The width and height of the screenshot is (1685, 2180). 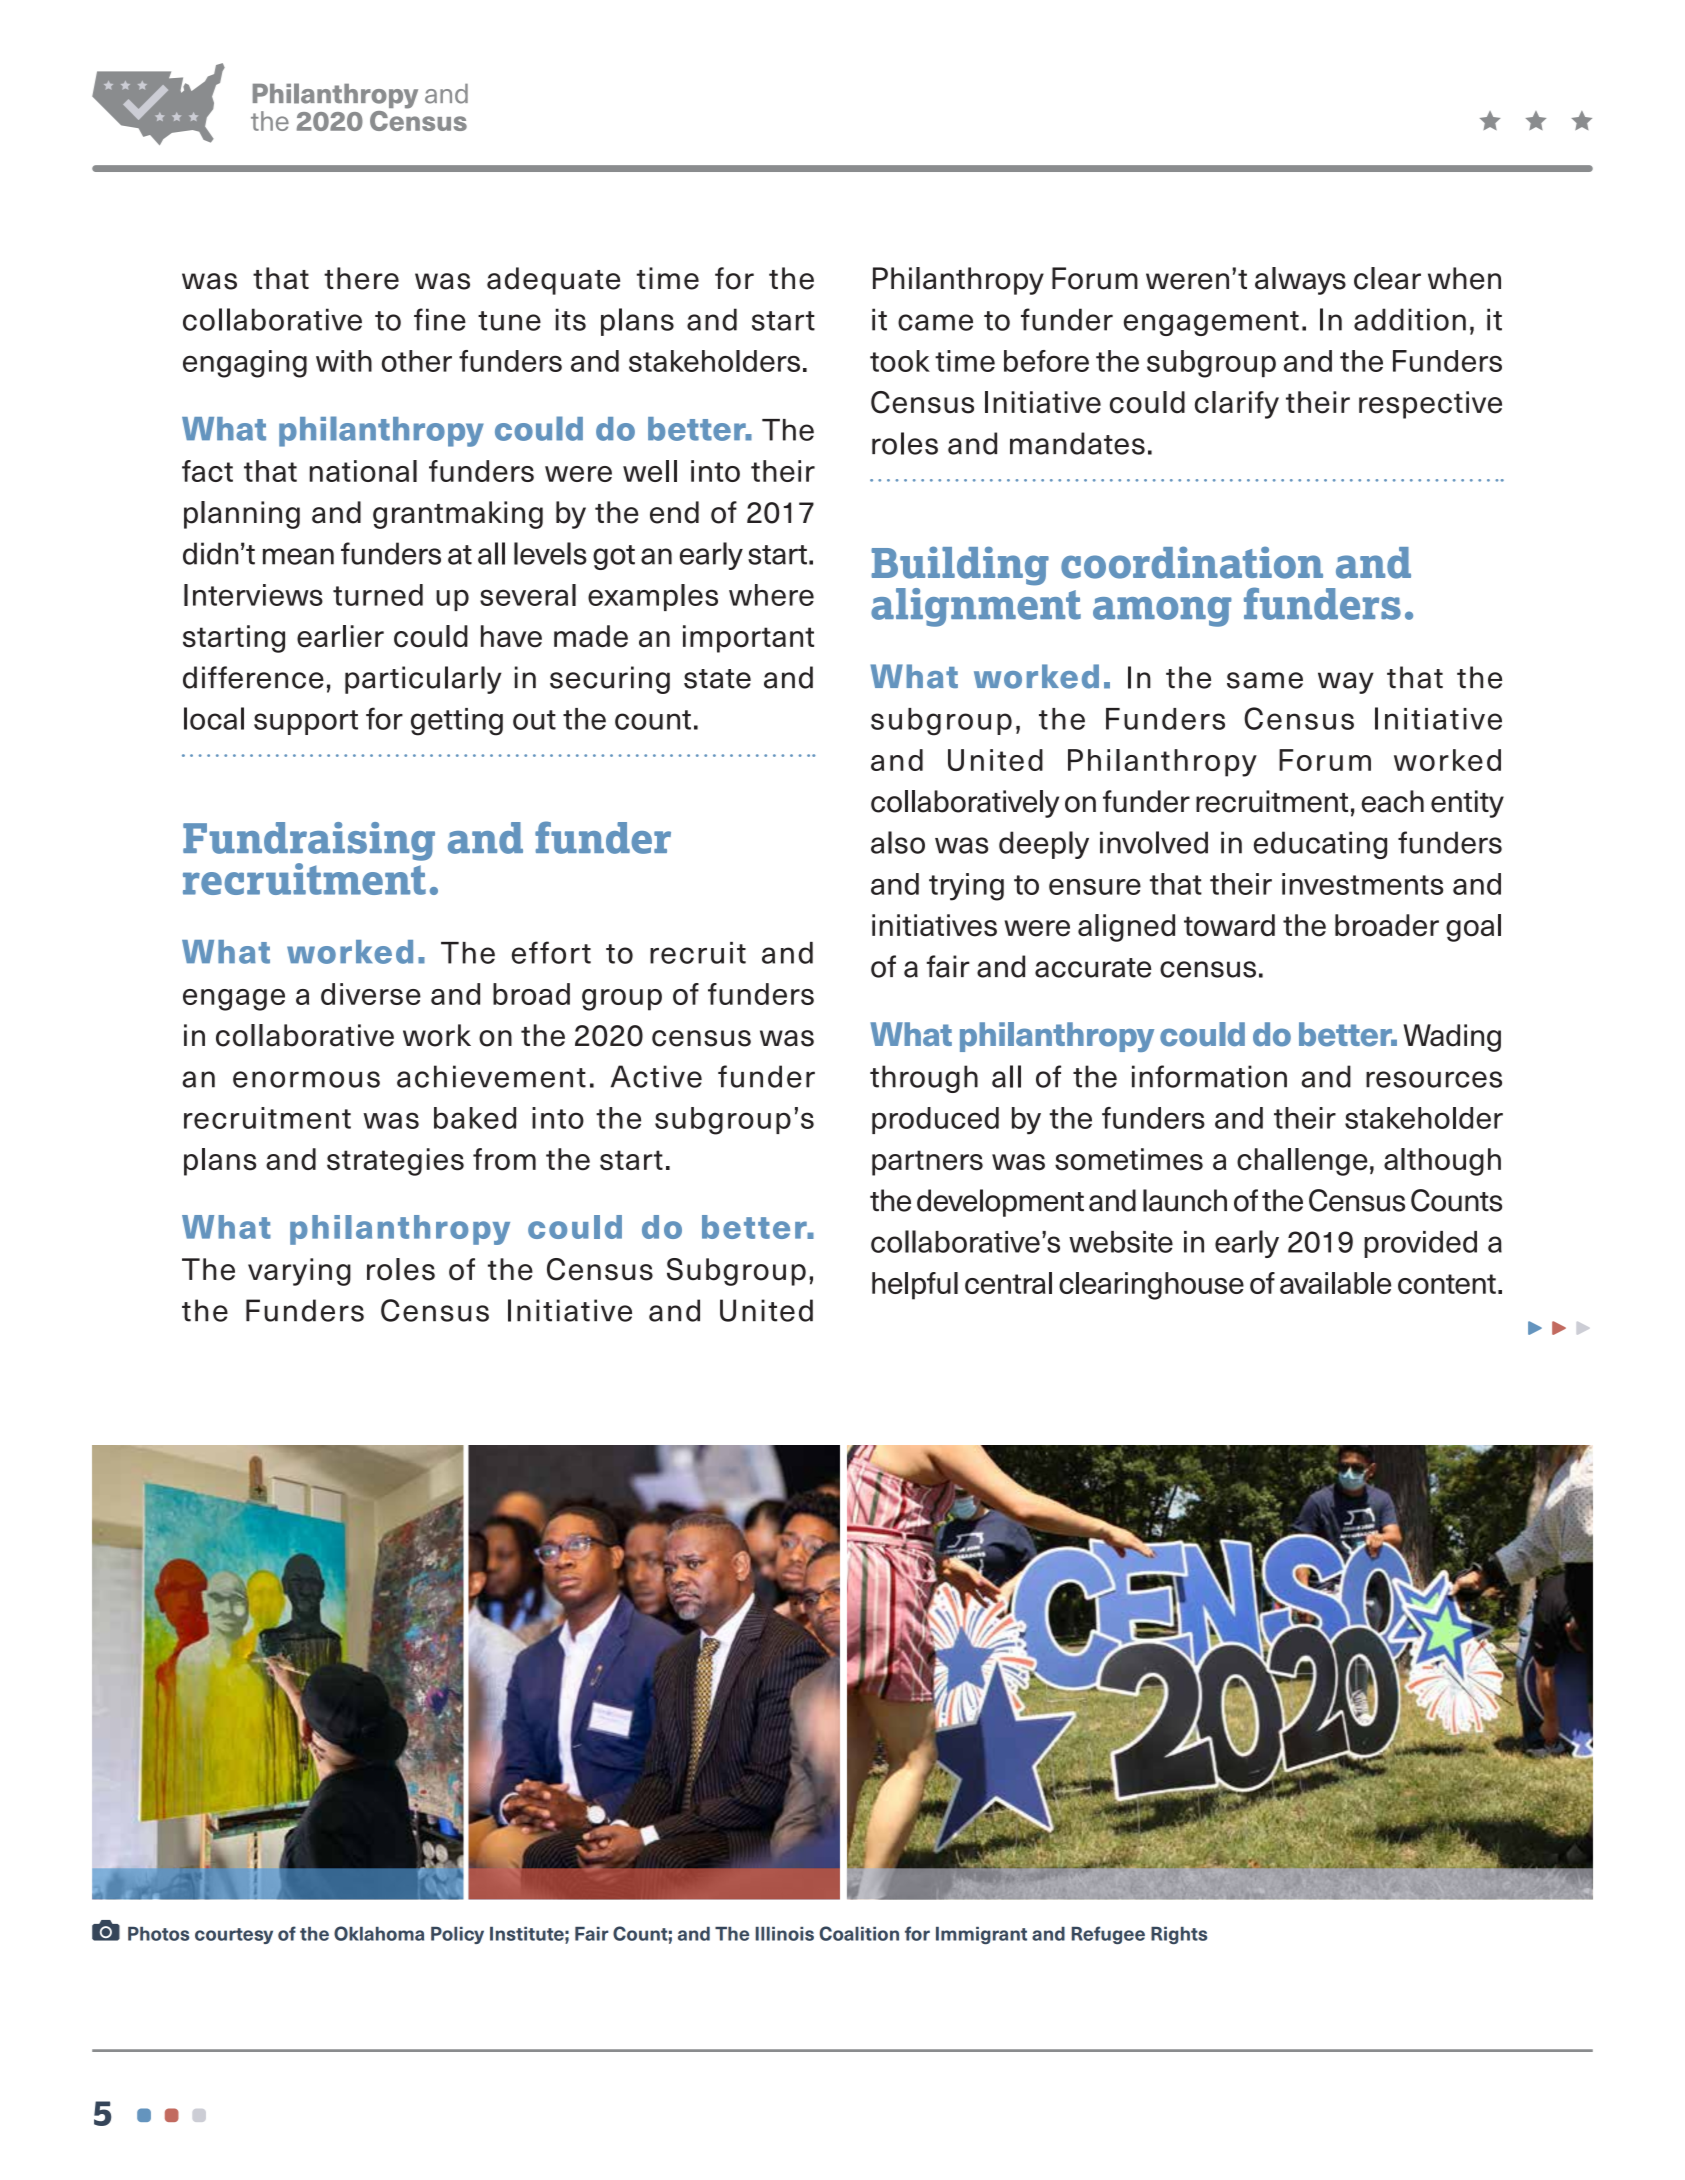 What do you see at coordinates (379, 1933) in the screenshot?
I see `Oklahoma` at bounding box center [379, 1933].
